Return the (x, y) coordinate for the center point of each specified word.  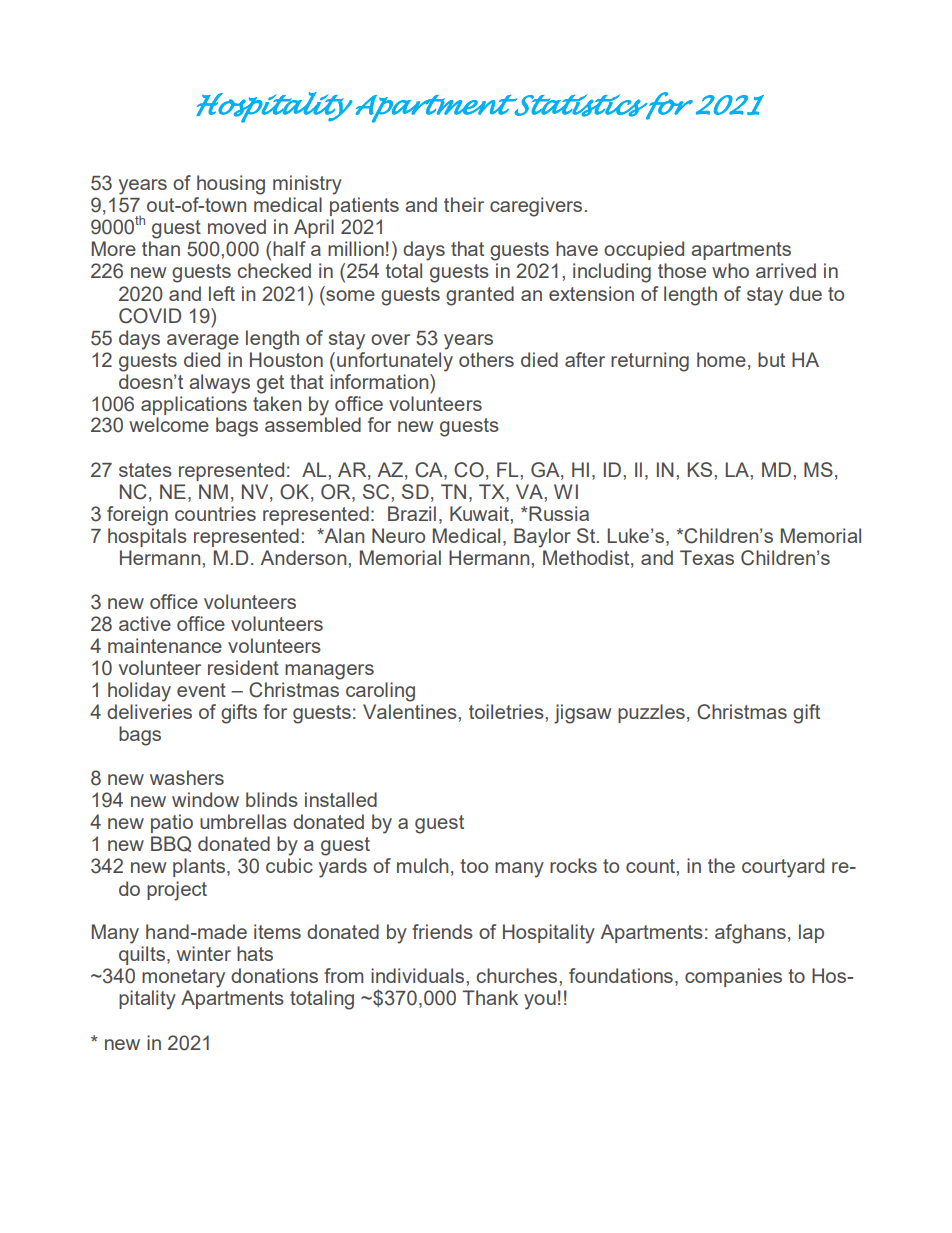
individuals (419, 975)
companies (733, 977)
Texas (707, 557)
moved (237, 226)
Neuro (398, 535)
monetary (183, 978)
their (464, 204)
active (145, 623)
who (730, 270)
